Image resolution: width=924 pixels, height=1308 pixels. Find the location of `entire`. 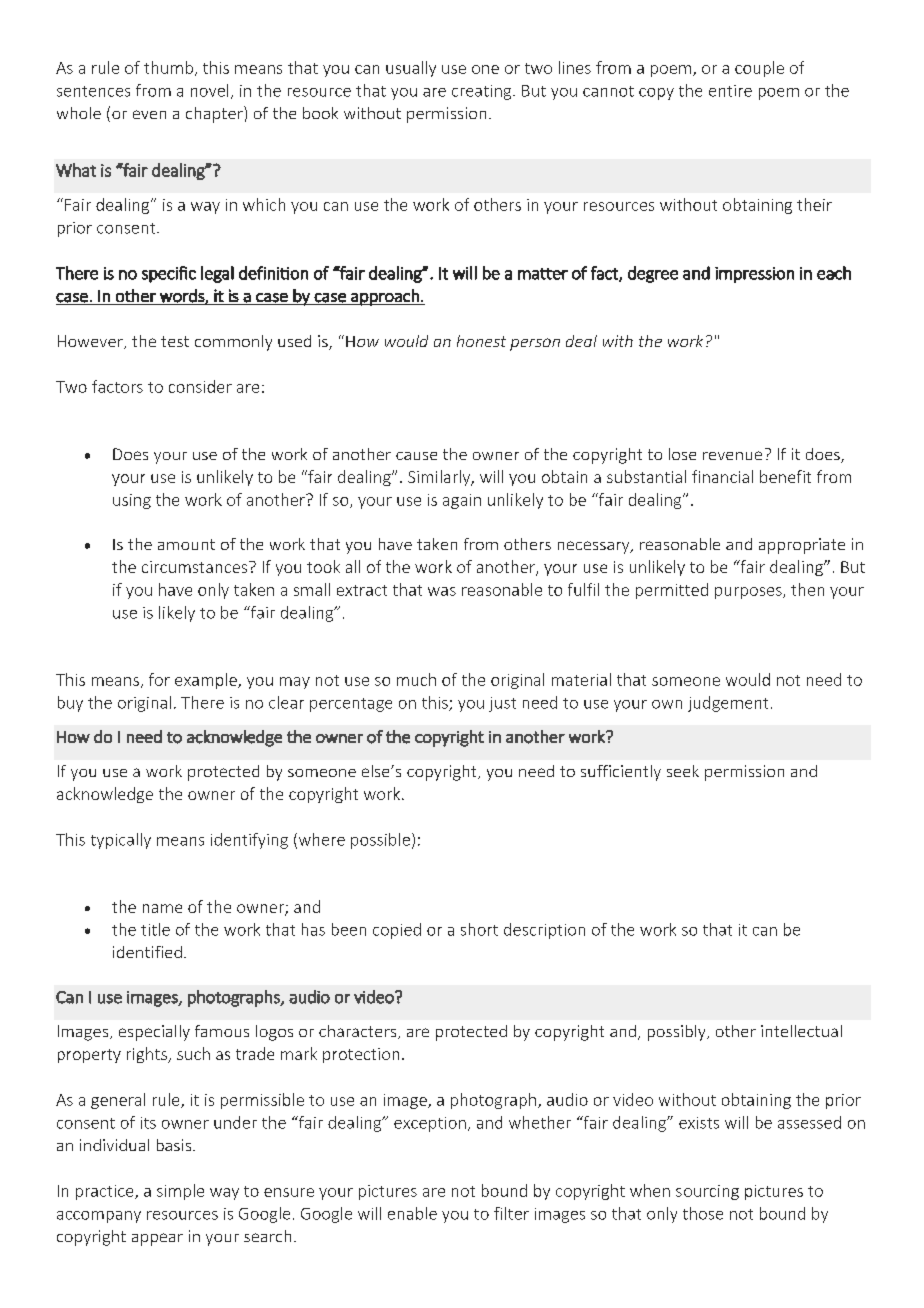

entire is located at coordinates (730, 91).
